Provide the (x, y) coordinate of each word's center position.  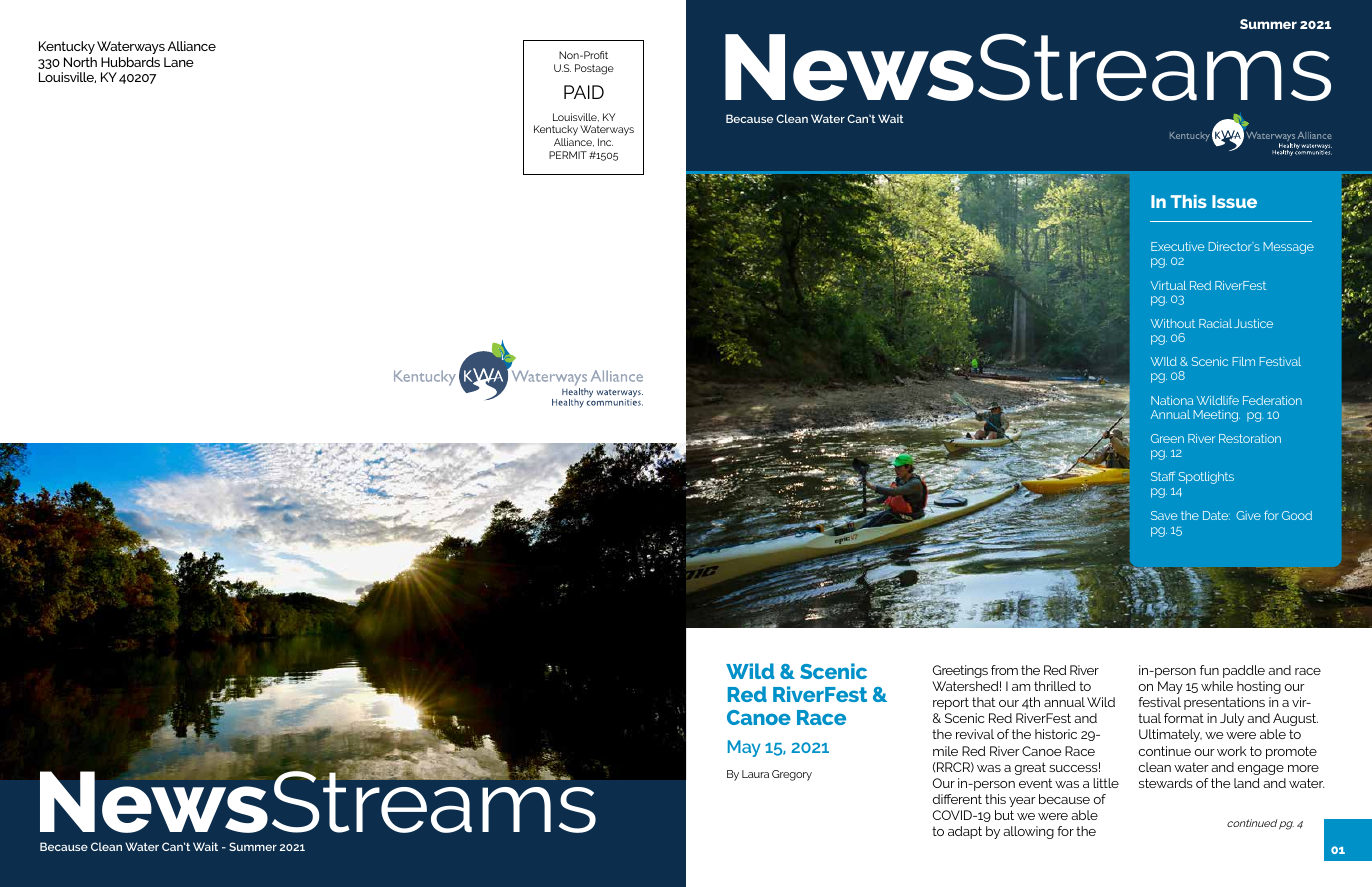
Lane (179, 62)
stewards (1166, 783)
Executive (1177, 246)
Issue (1234, 201)
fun (1209, 670)
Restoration (1250, 438)
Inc (605, 142)
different (957, 799)
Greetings (960, 671)
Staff (1163, 476)
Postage (594, 69)
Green (1167, 438)
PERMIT (568, 155)
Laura (755, 774)
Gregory (792, 775)
